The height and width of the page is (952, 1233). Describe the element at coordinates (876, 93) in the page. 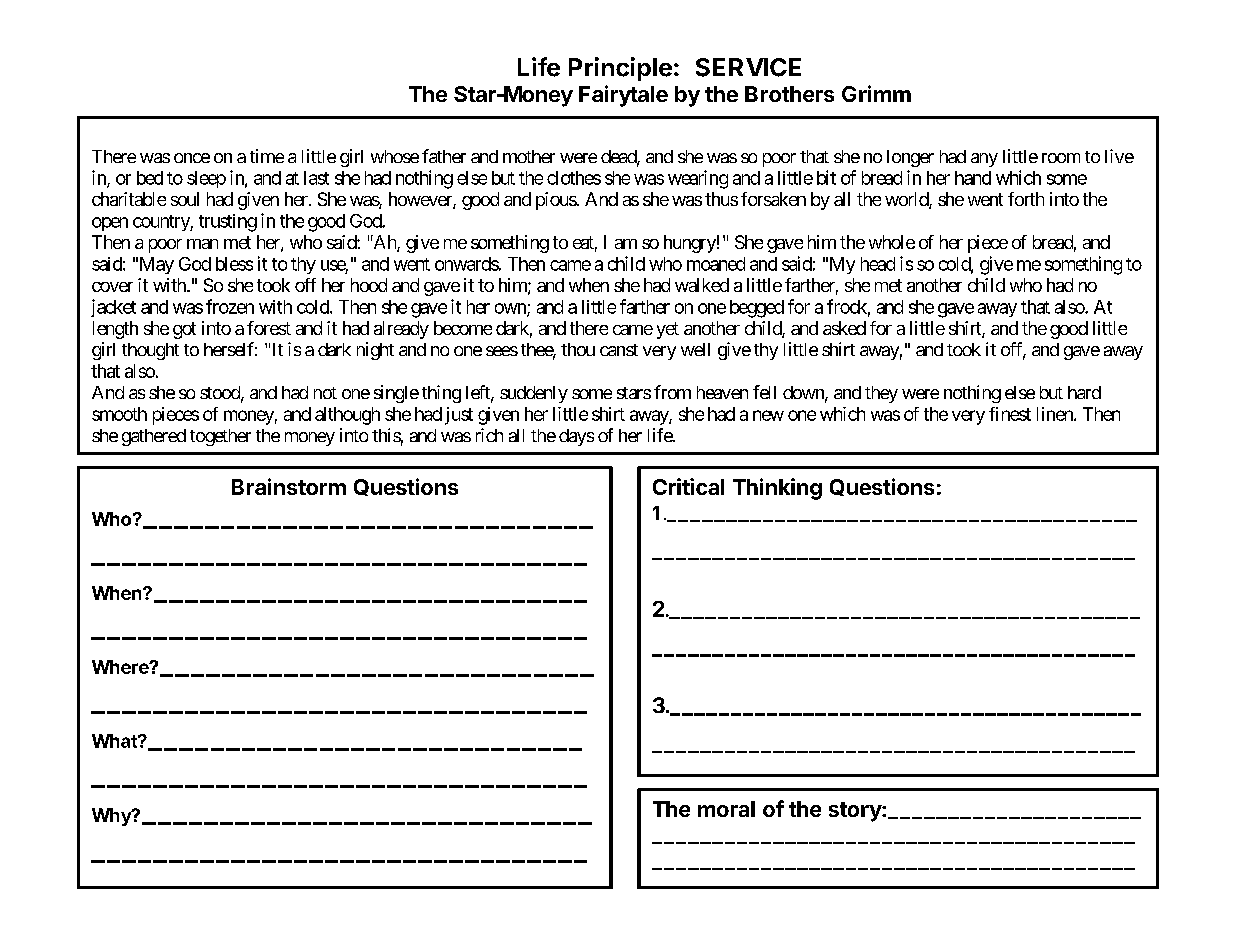

I see `Grimm` at that location.
